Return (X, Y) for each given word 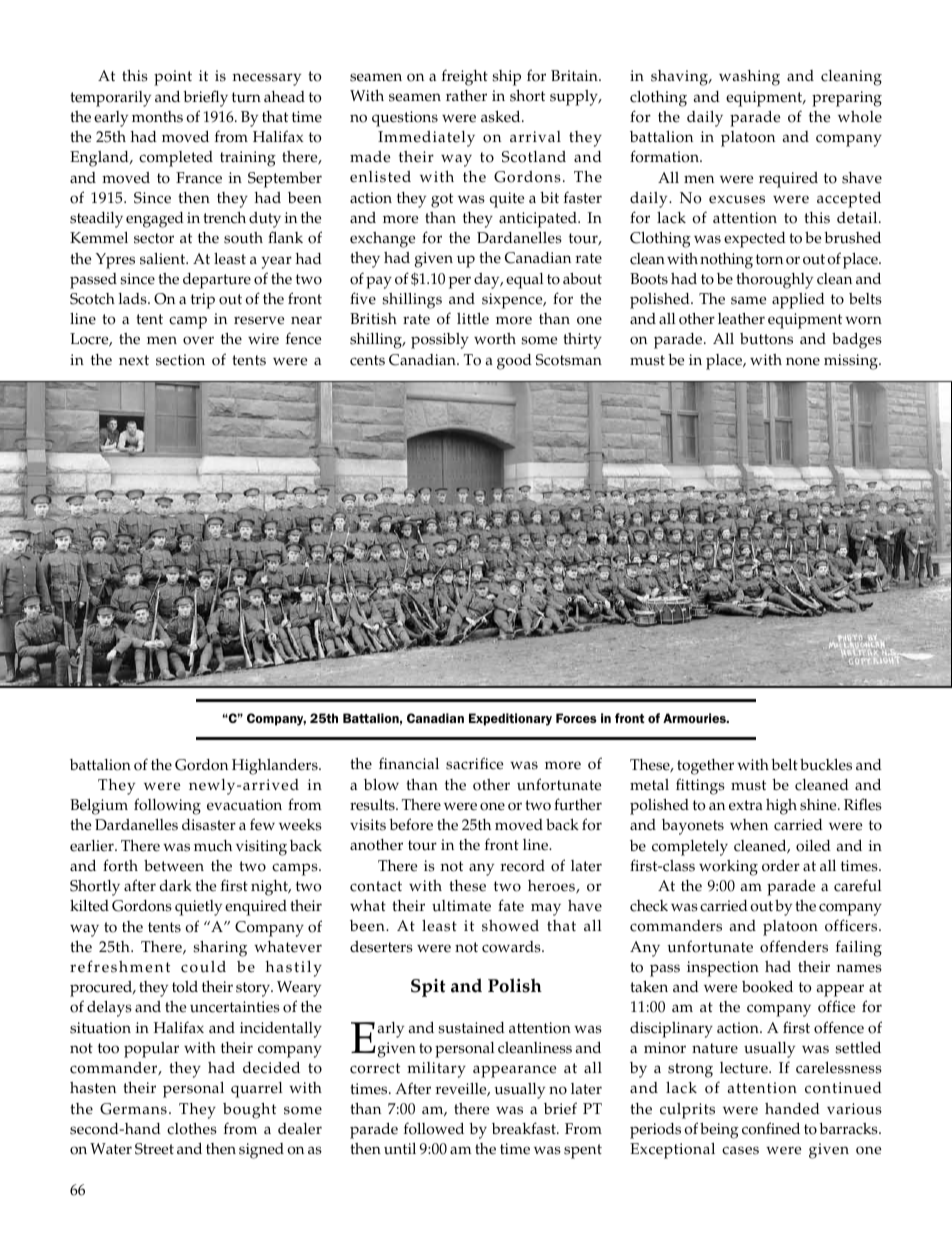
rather (466, 96)
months (157, 117)
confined (771, 1128)
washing (749, 78)
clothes (192, 1129)
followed (434, 1128)
